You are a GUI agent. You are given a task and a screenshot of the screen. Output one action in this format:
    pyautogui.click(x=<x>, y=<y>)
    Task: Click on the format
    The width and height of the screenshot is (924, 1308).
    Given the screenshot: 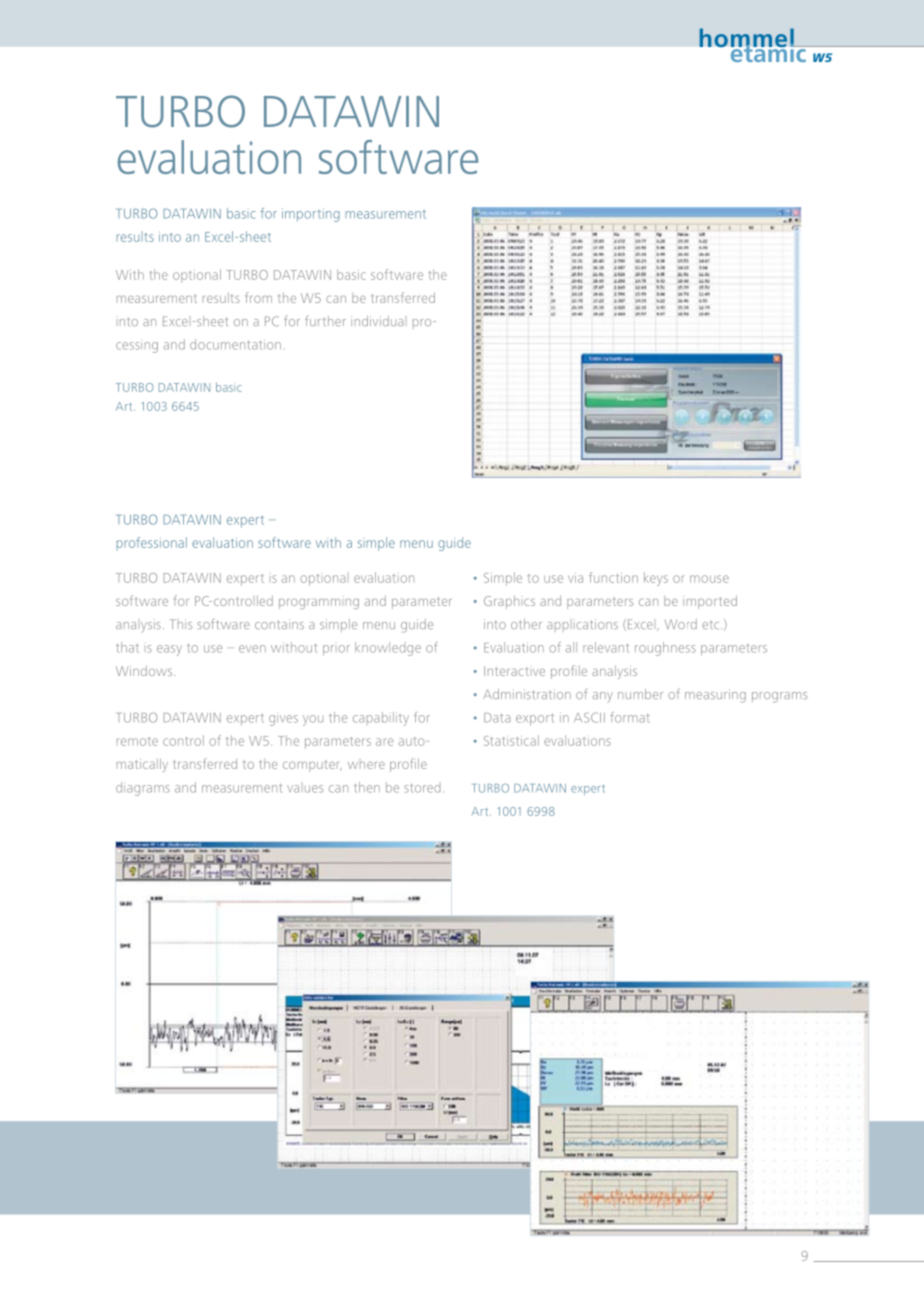 What is the action you would take?
    pyautogui.click(x=630, y=717)
